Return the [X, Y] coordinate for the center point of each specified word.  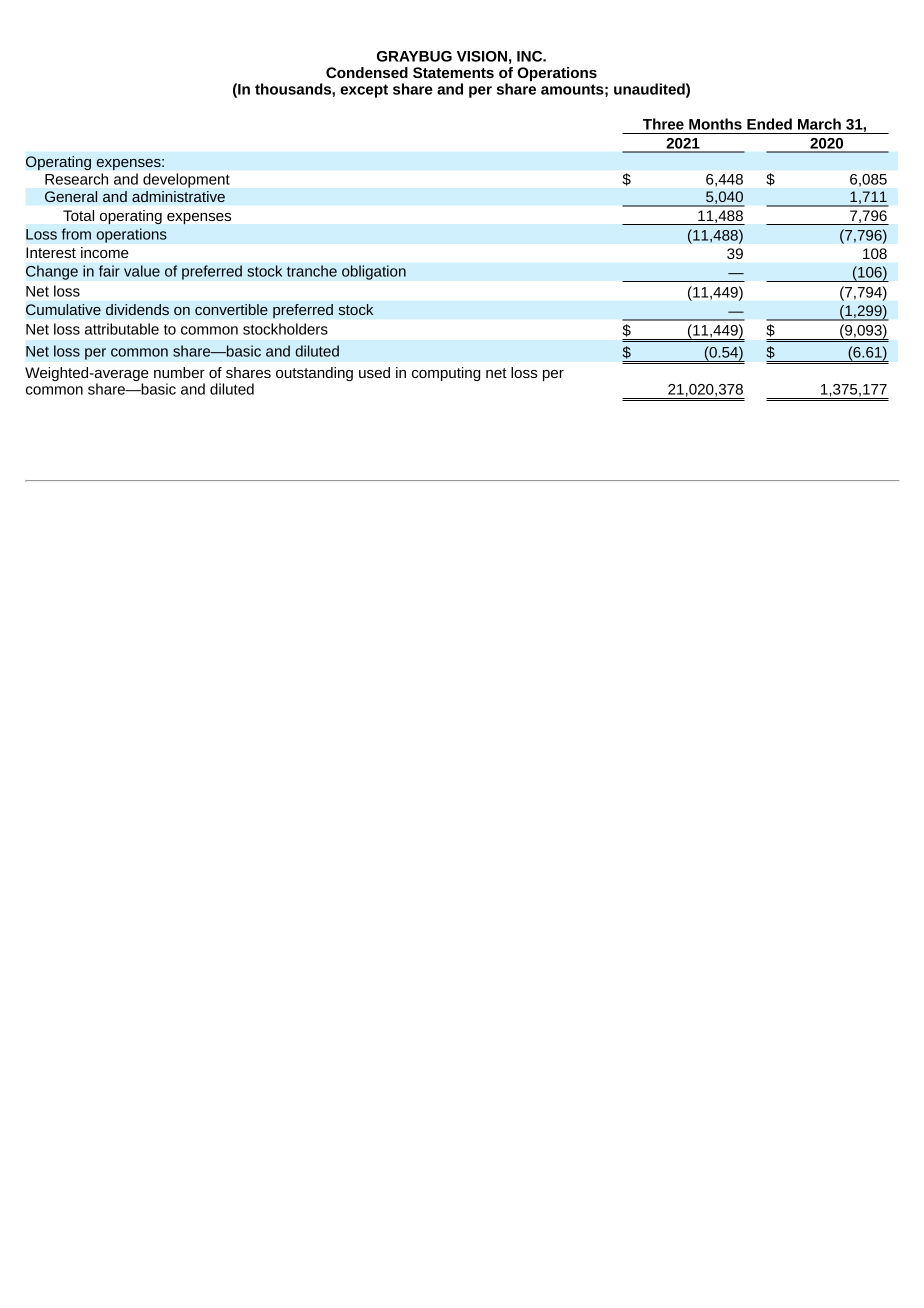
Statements [453, 72]
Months [715, 124]
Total [78, 215]
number [179, 372]
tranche [312, 271]
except [364, 91]
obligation [374, 272]
